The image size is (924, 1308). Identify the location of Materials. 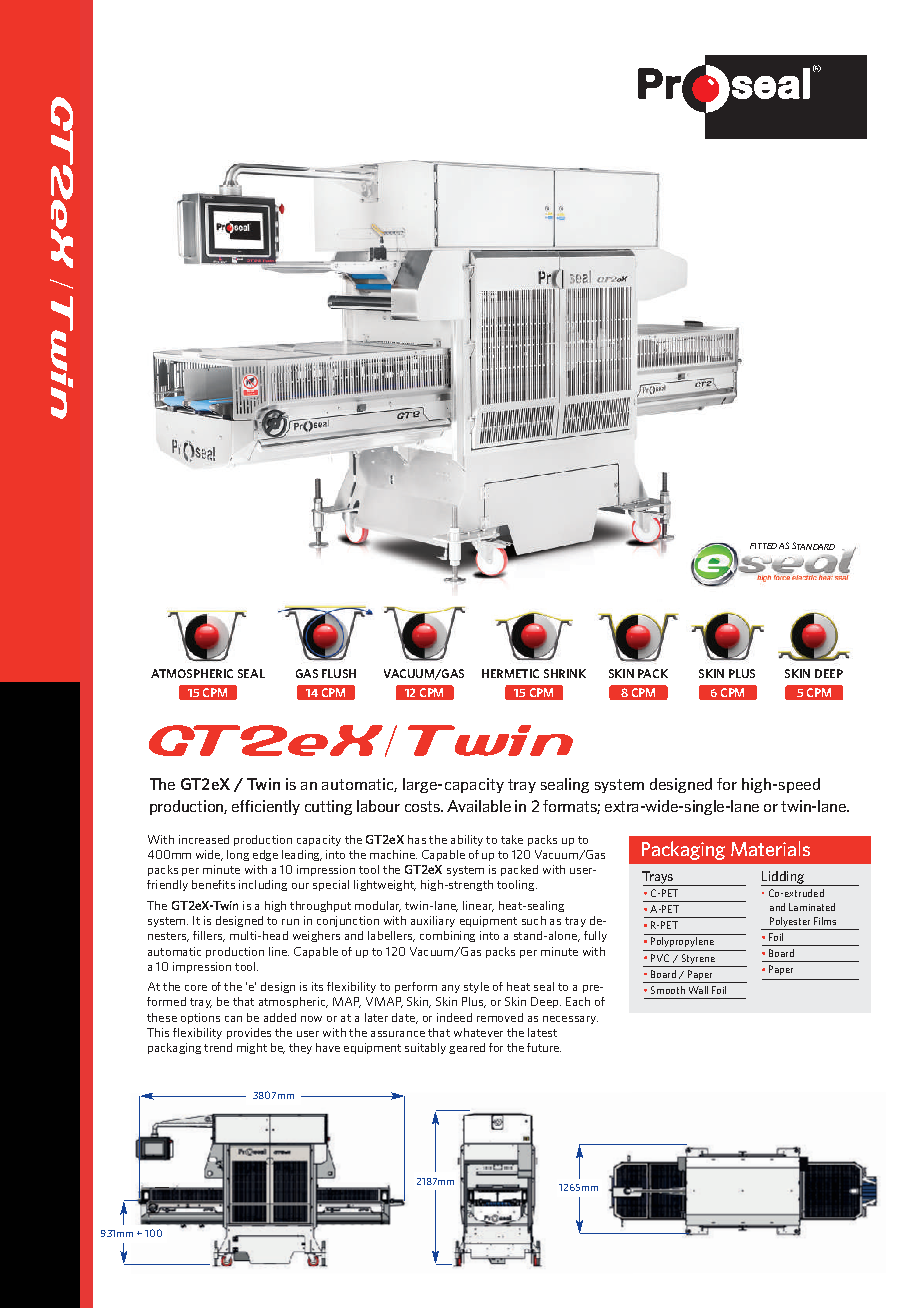
(770, 848).
